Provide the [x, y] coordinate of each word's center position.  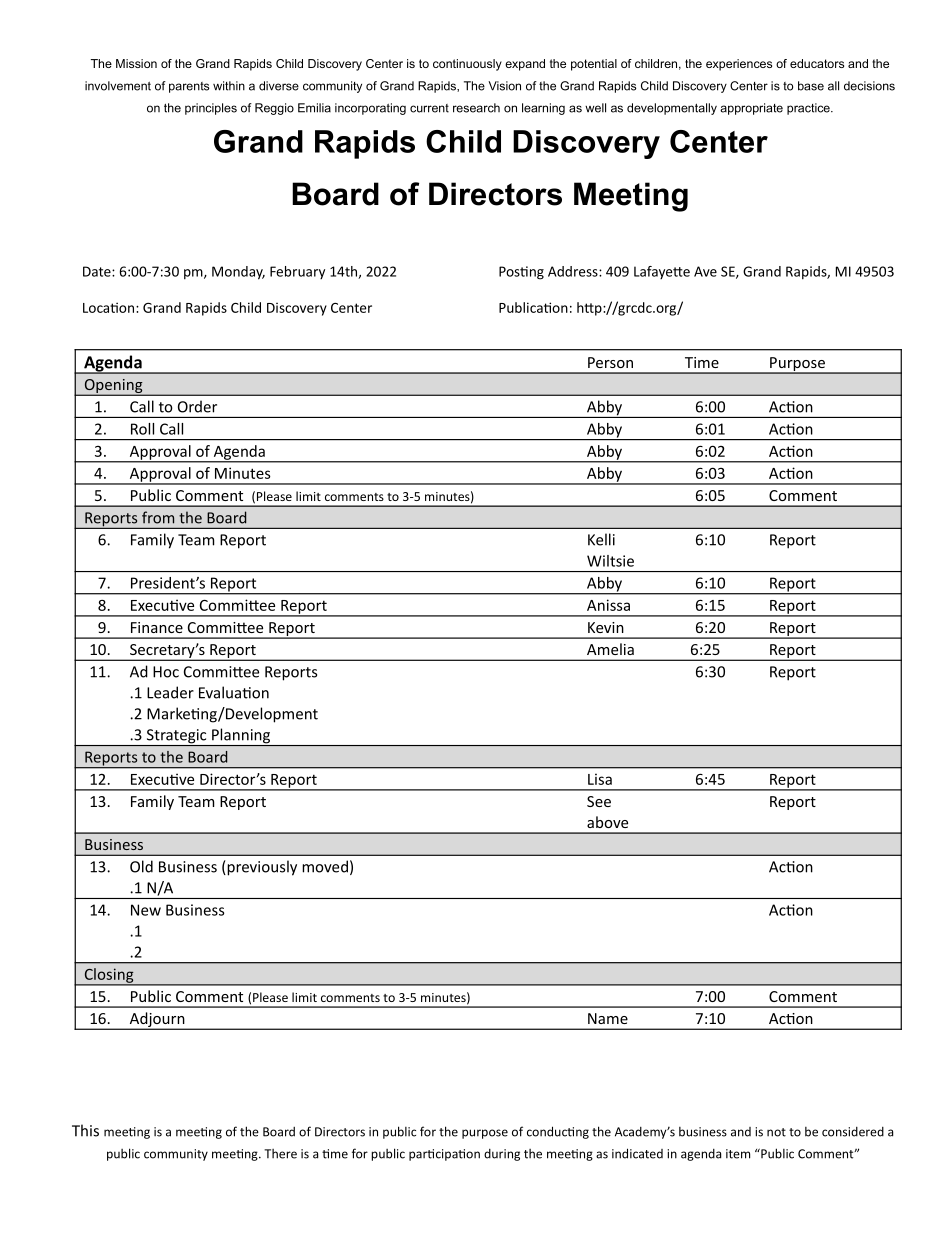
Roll [142, 429]
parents [189, 87]
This [85, 1130]
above [607, 822]
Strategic [176, 737]
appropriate [751, 109]
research [476, 108]
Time [702, 362]
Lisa [600, 779]
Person [610, 362]
